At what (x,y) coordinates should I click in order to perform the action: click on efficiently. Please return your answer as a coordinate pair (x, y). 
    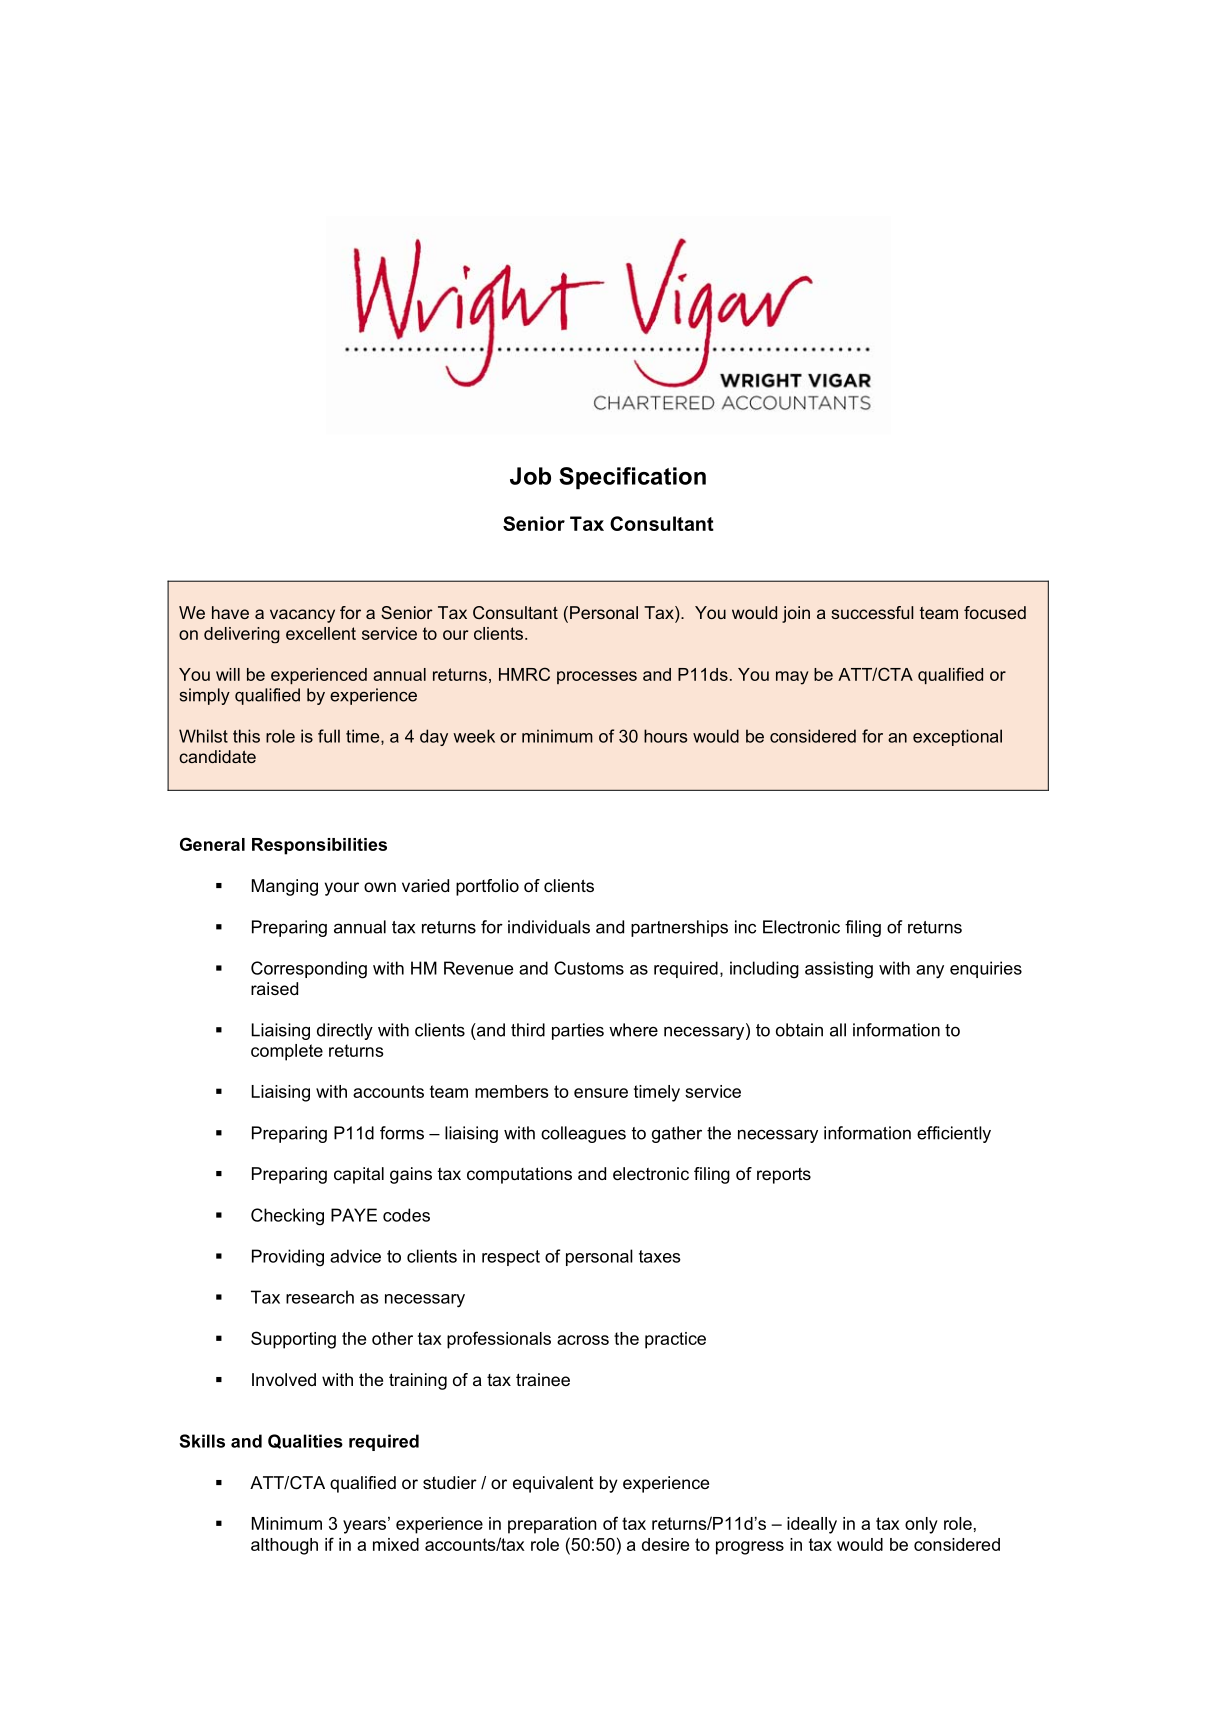
    Looking at the image, I should click on (954, 1134).
